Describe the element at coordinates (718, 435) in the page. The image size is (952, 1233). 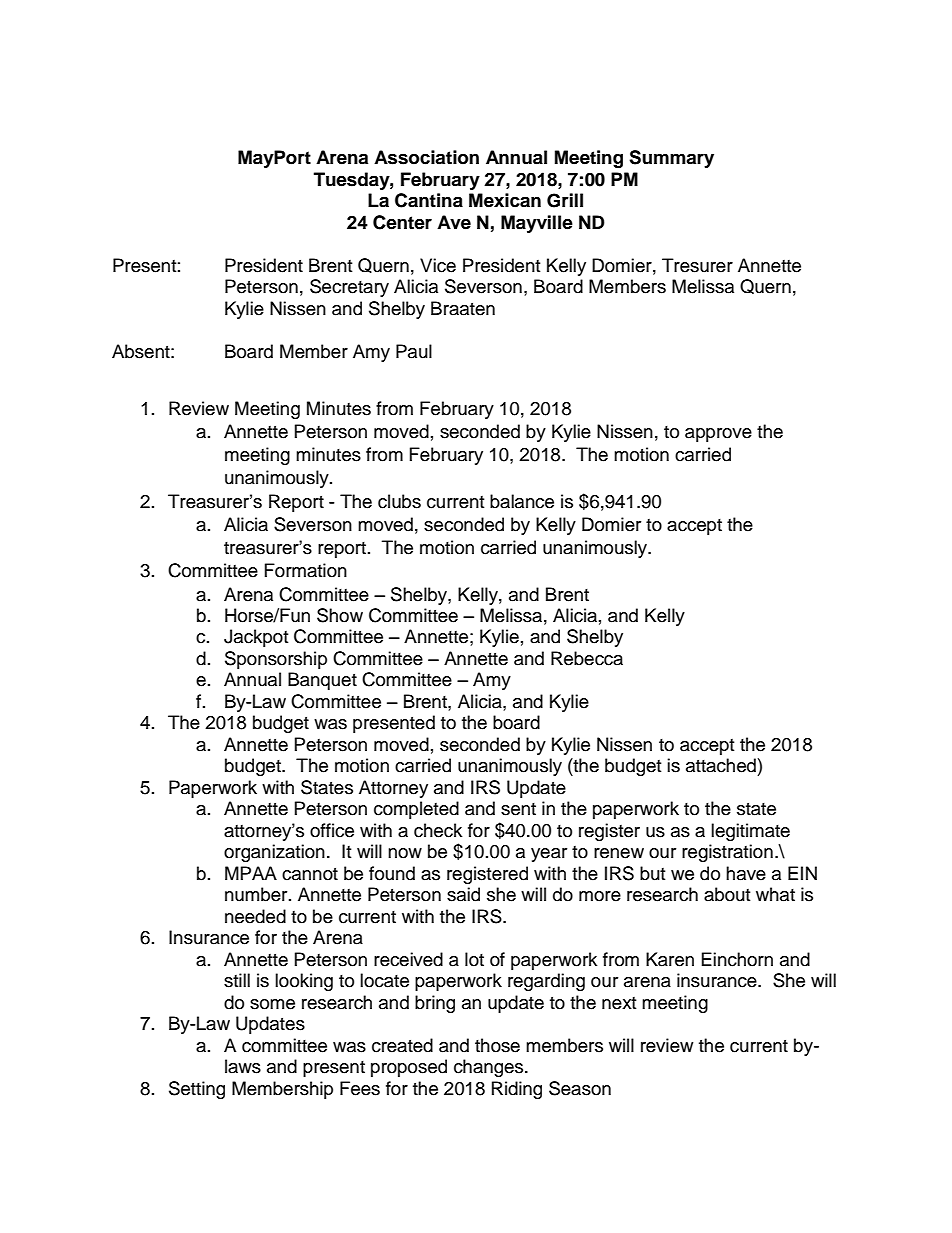
I see `approve` at that location.
